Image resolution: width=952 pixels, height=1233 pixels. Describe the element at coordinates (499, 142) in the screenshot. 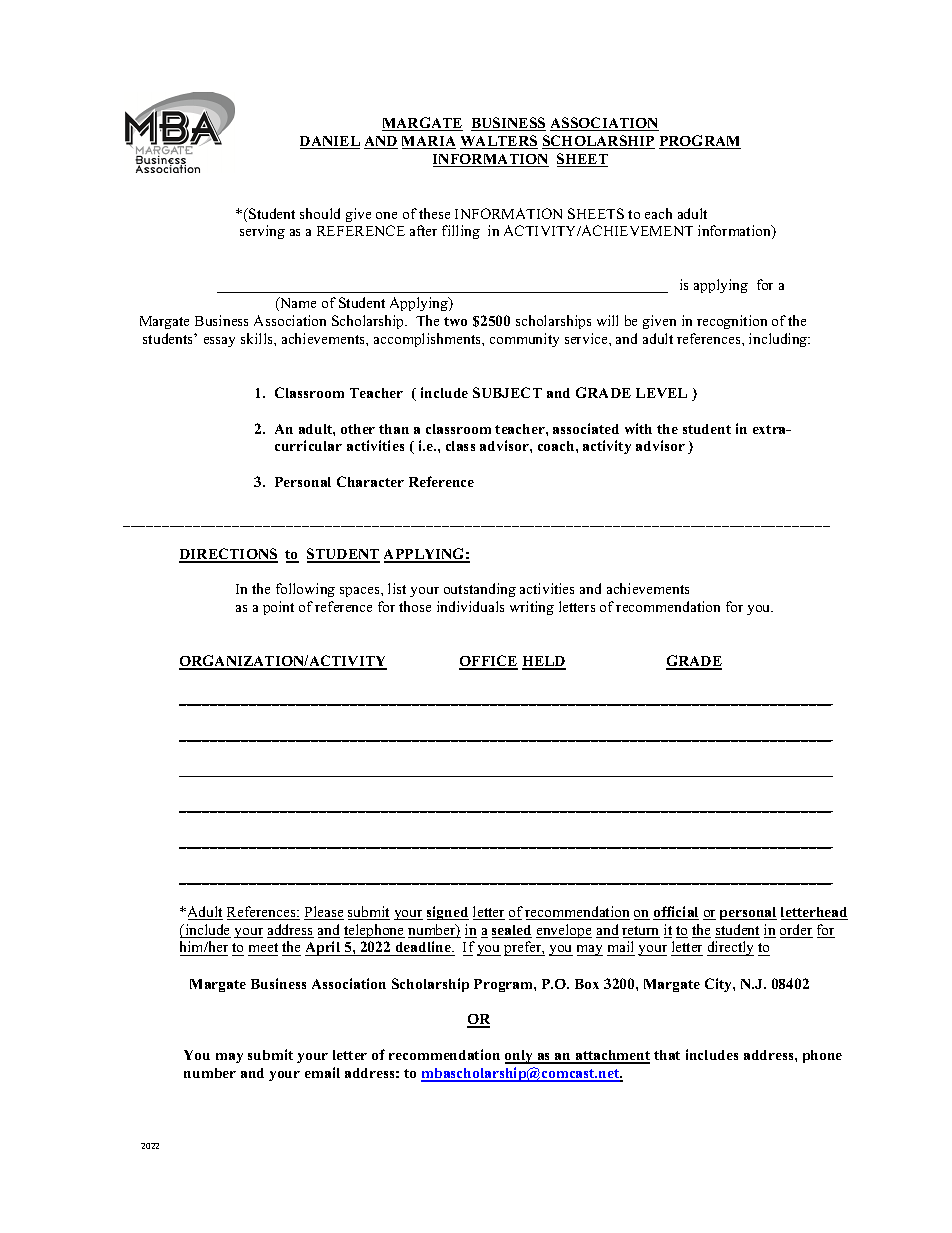

I see `WALTERS` at that location.
